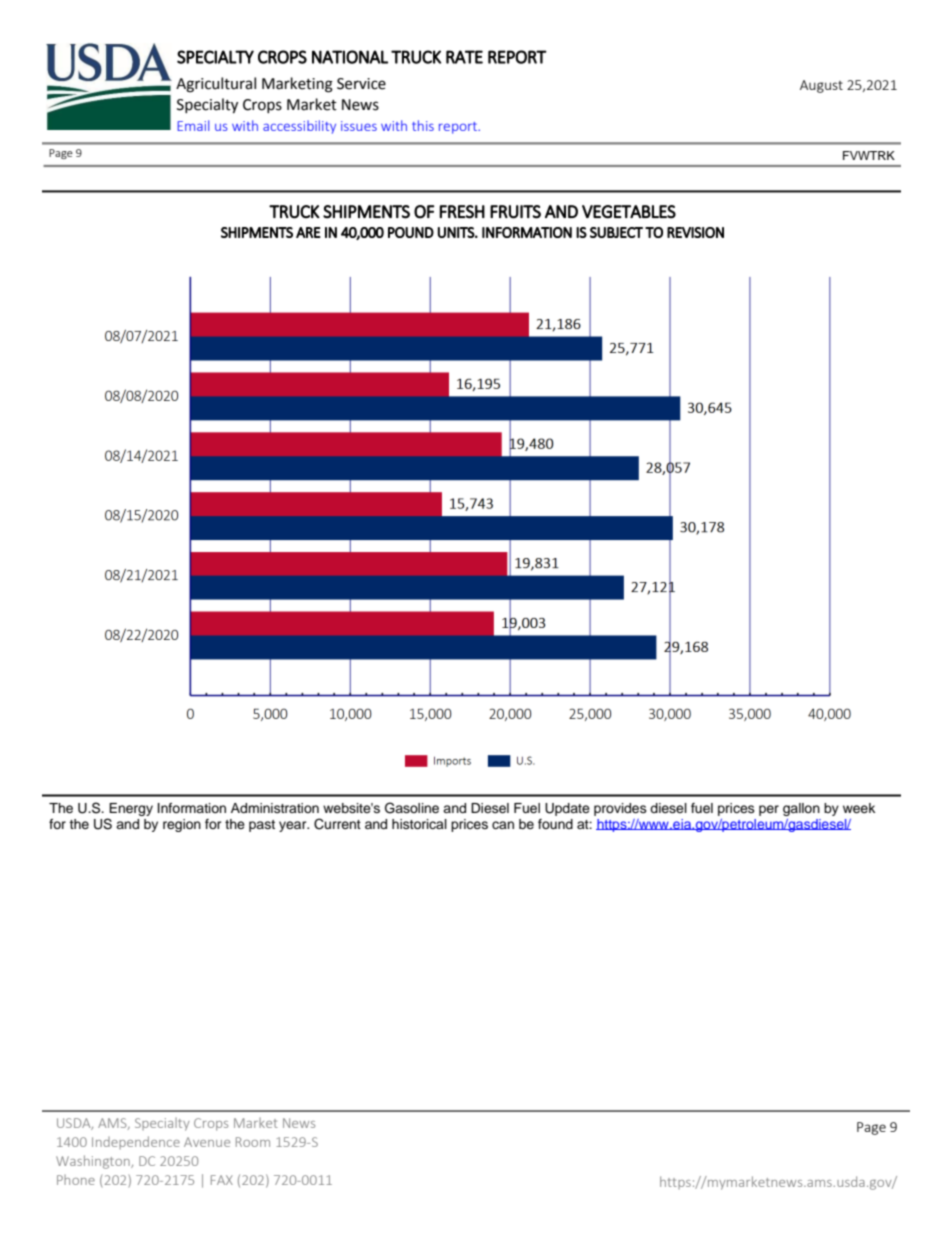  I want to click on Agricultural, so click(216, 85).
